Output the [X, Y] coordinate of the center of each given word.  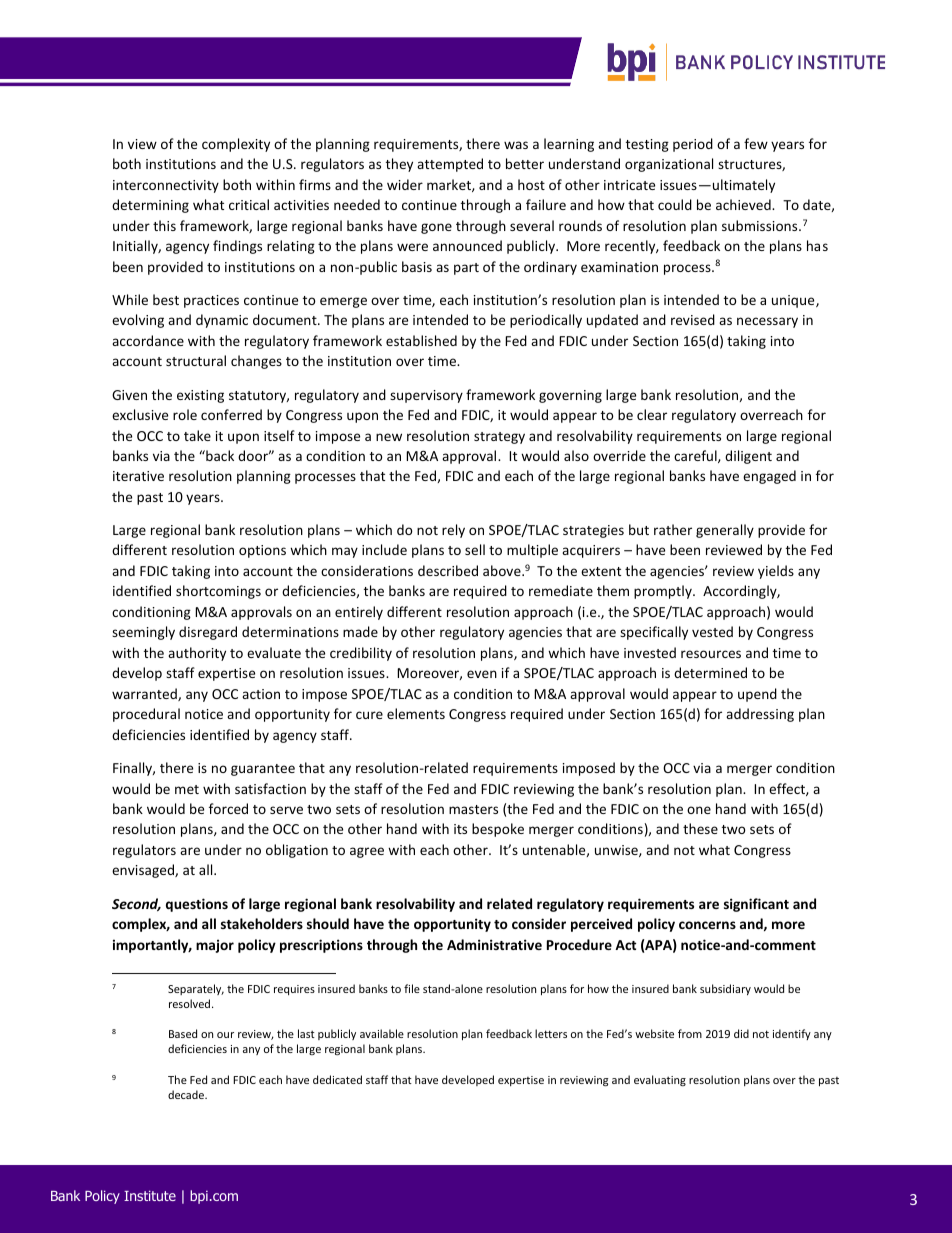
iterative [138, 476]
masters [473, 809]
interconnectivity [166, 186]
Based [183, 1033]
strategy [499, 438]
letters [551, 1033]
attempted [450, 165]
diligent [748, 457]
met [187, 789]
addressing [760, 715]
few [756, 143]
